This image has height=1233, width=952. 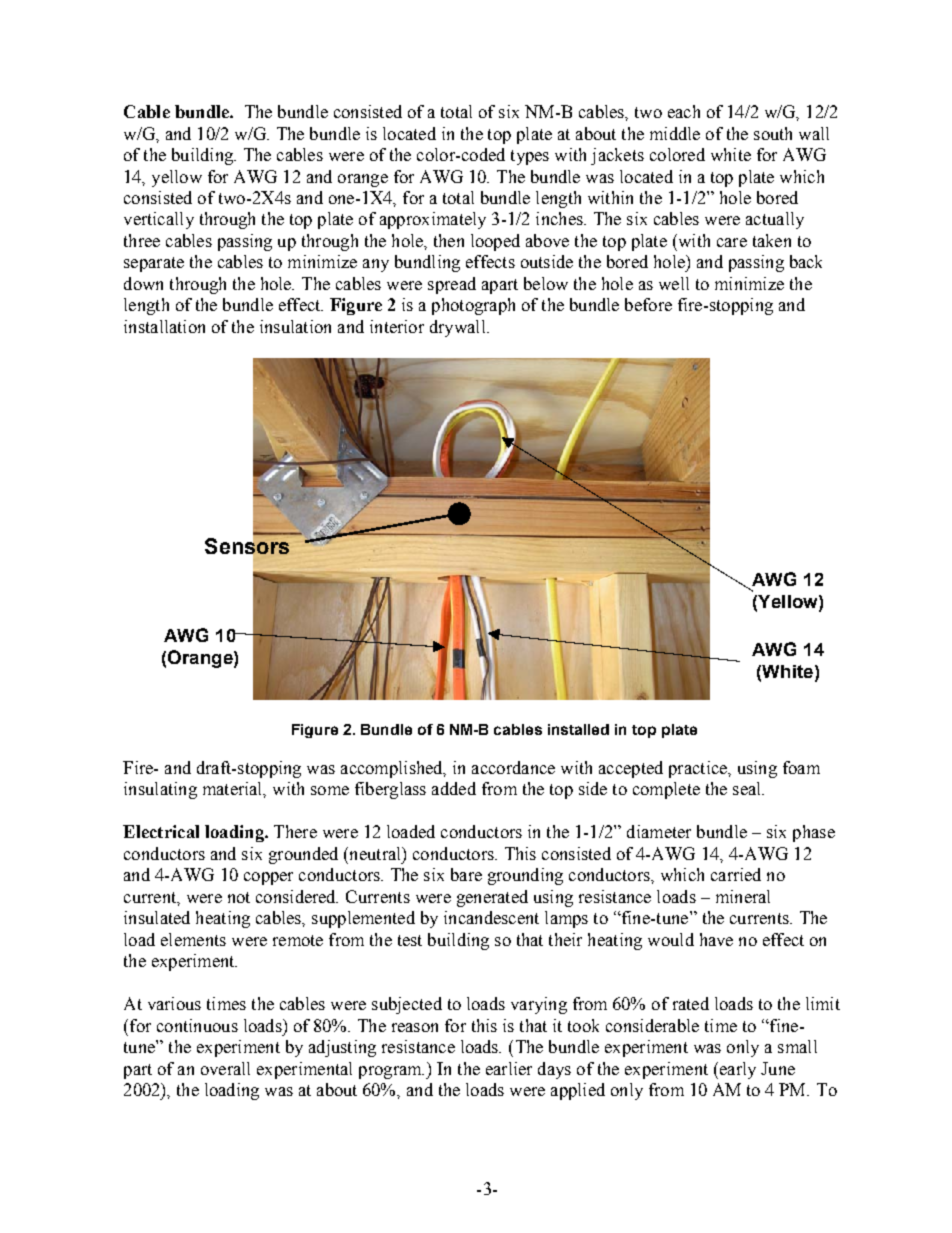 What do you see at coordinates (225, 1068) in the image?
I see `overall` at bounding box center [225, 1068].
